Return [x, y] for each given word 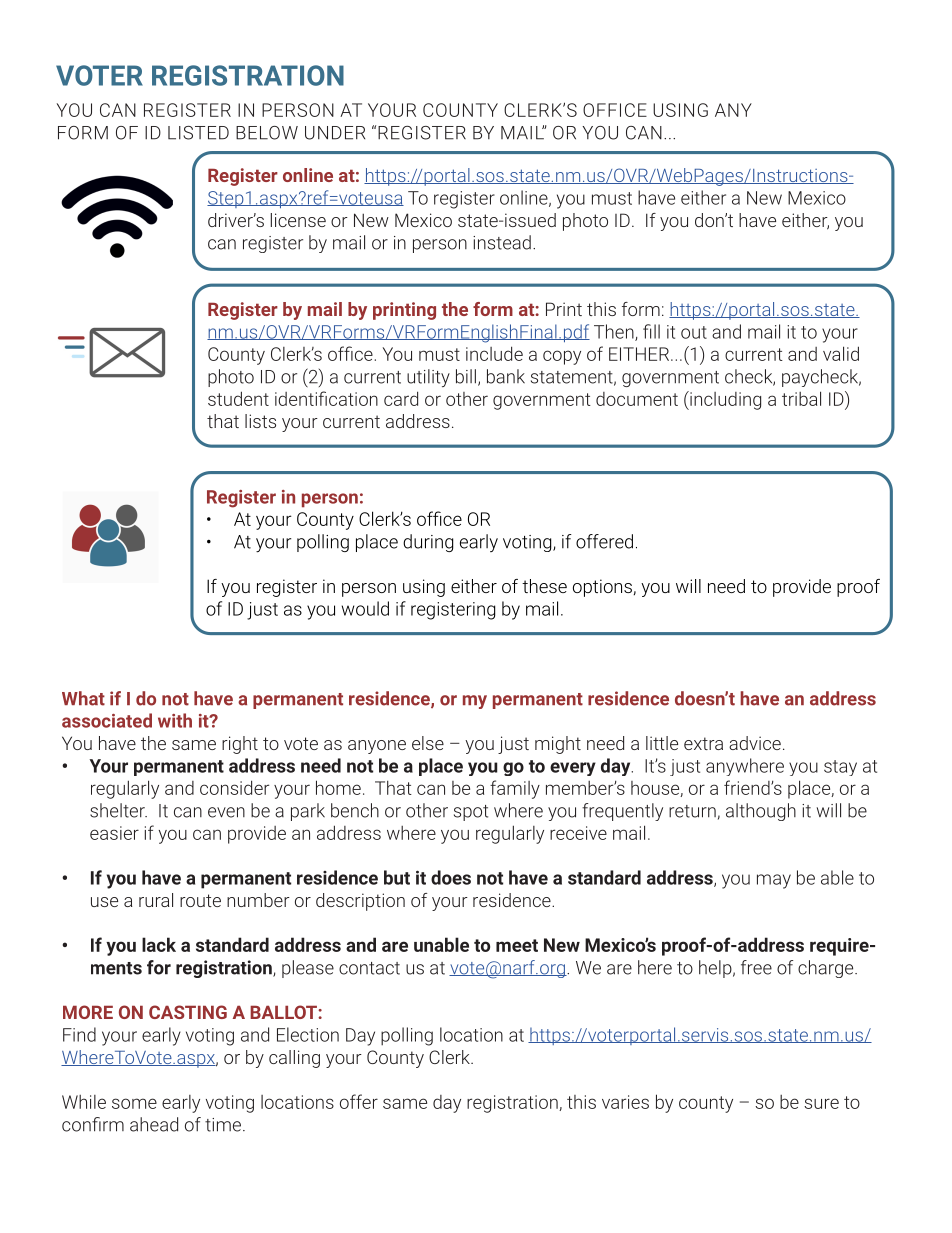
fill [651, 331]
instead [502, 242]
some [134, 1103]
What [83, 698]
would [365, 608]
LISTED [198, 133]
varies [625, 1102]
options [602, 588]
